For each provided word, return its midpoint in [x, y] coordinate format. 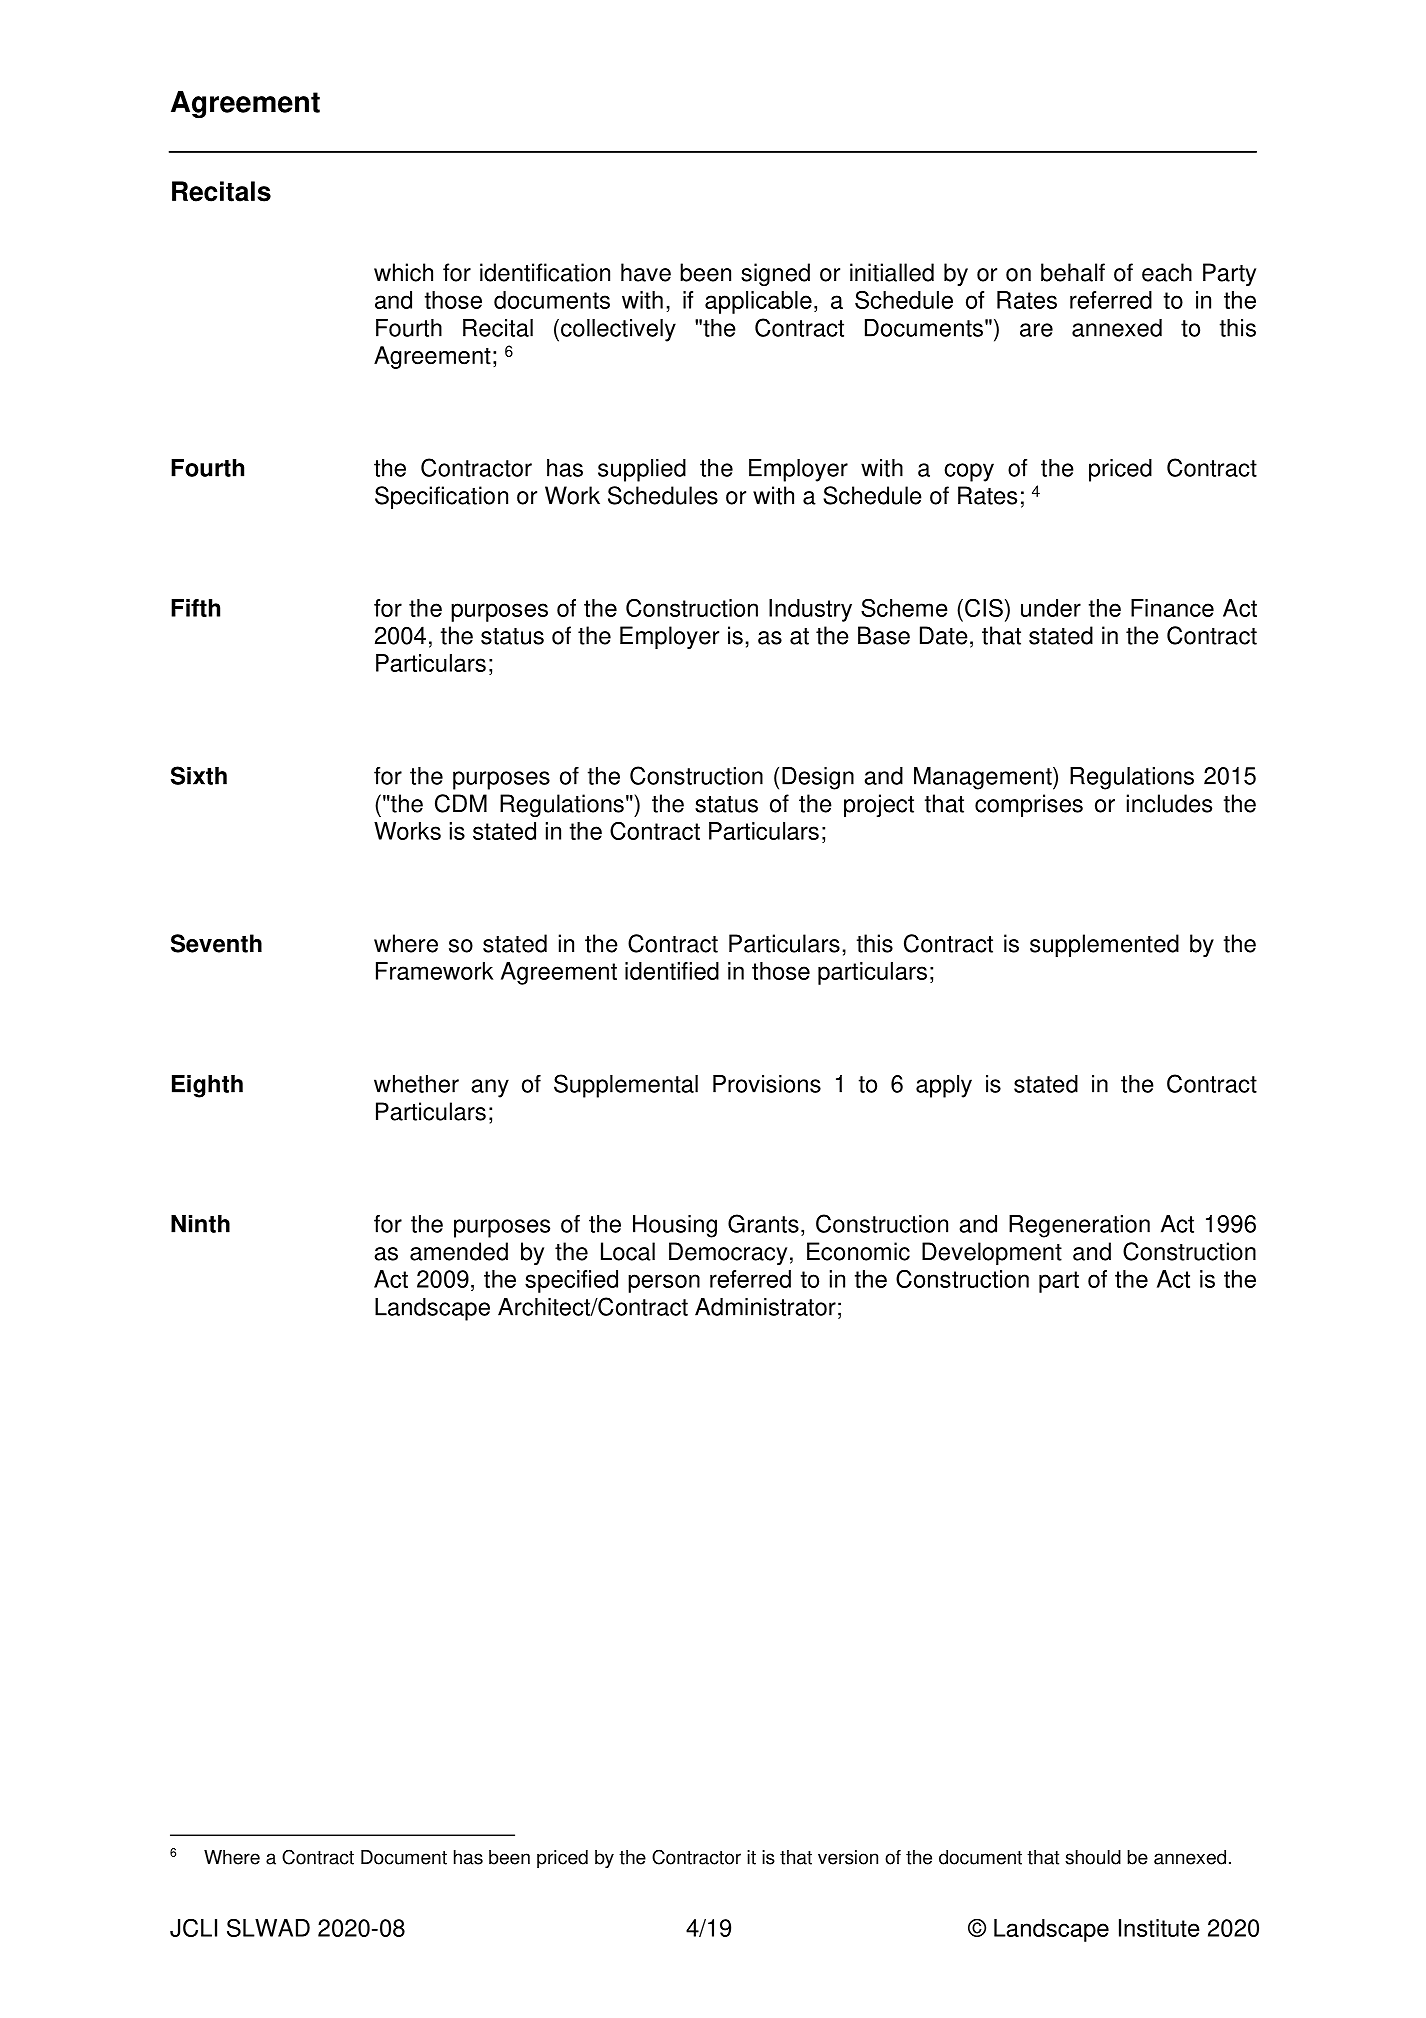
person [664, 1283]
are [1036, 330]
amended [459, 1251]
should [1093, 1857]
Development [992, 1254]
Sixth [199, 775]
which [403, 272]
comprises [1029, 806]
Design [818, 778]
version [848, 1857]
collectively [618, 330]
